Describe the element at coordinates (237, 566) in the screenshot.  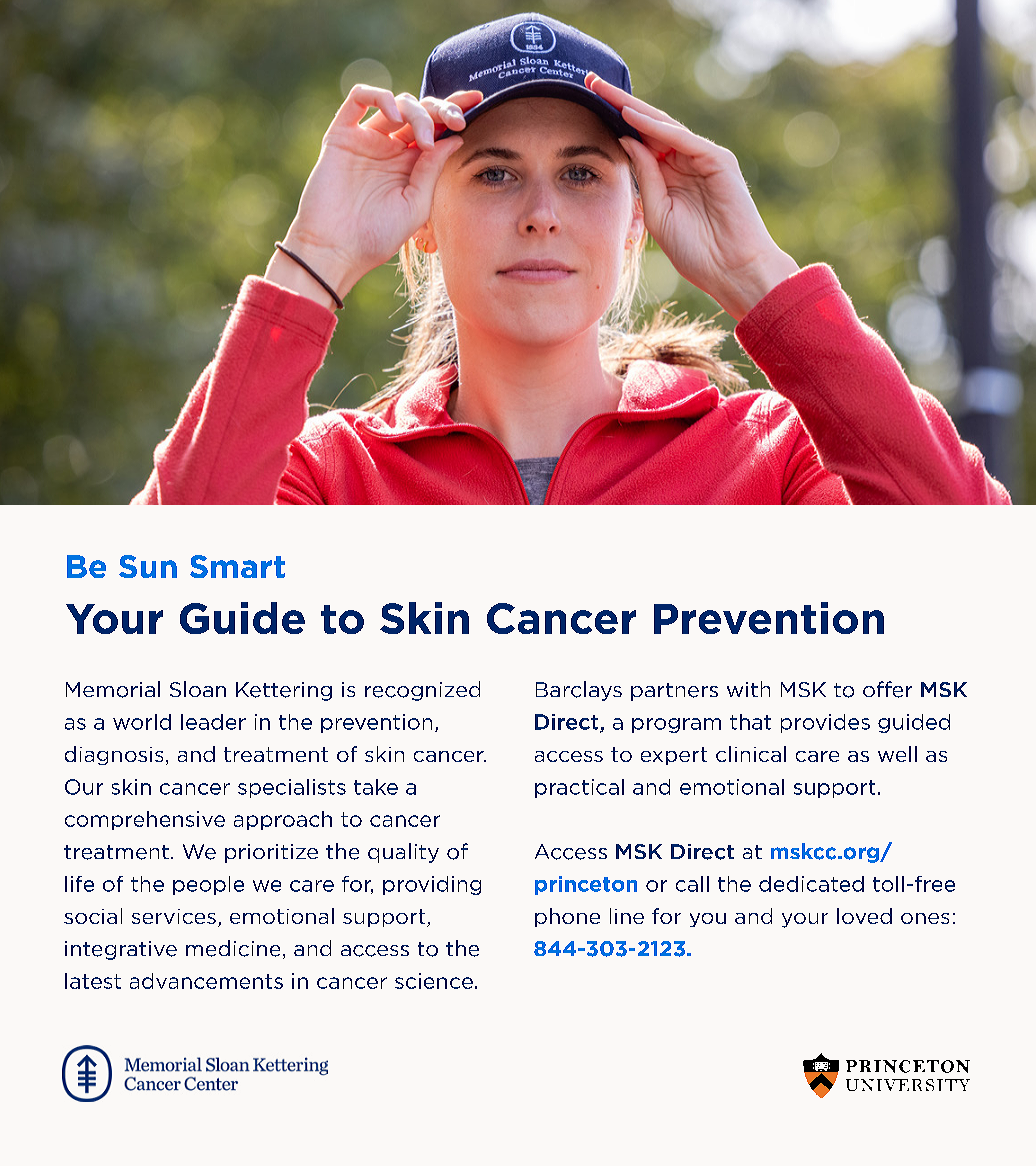
I see `Smart` at that location.
